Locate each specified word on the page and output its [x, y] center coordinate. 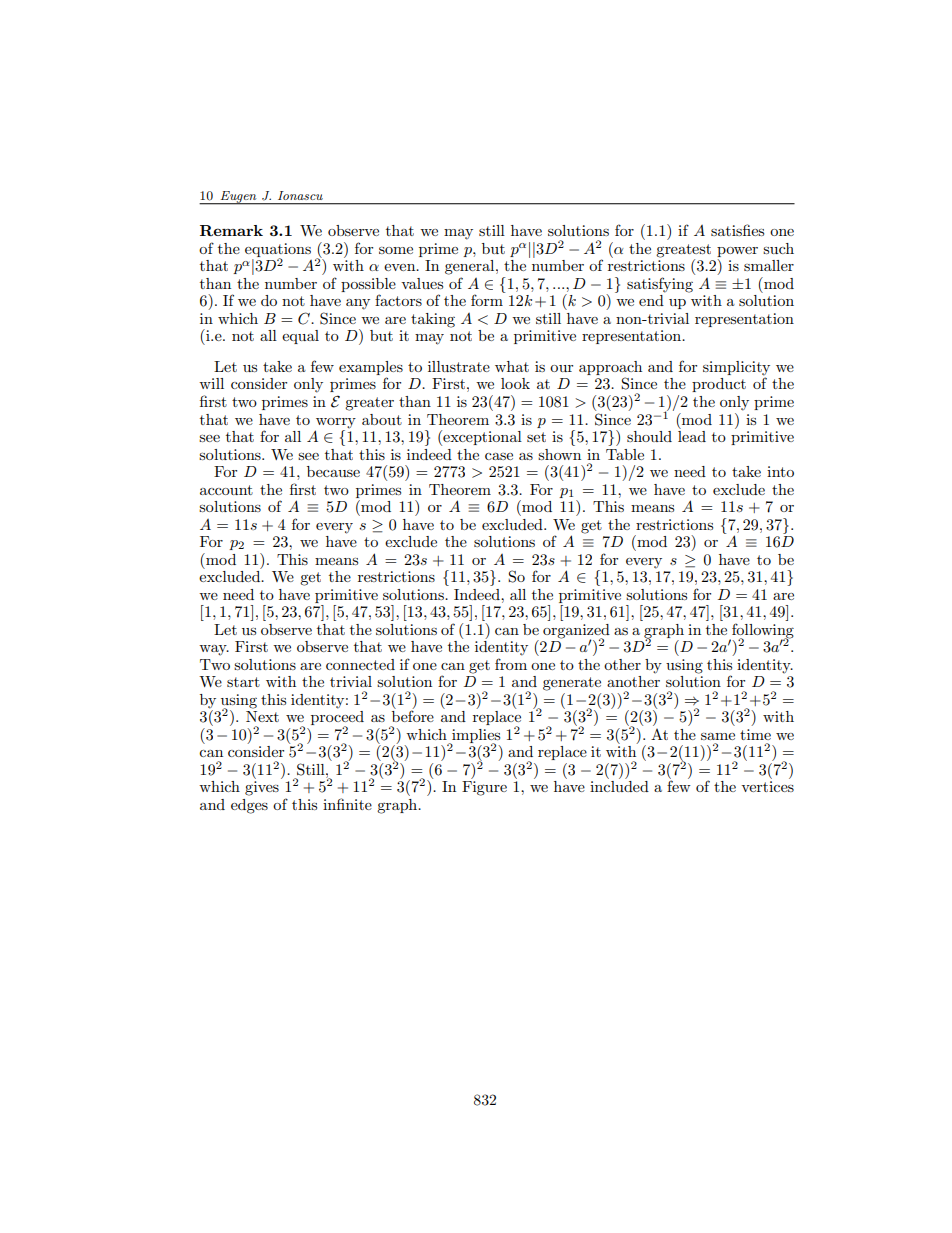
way [214, 650]
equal [300, 337]
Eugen [238, 198]
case [499, 456]
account [226, 490]
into [780, 471]
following [762, 631]
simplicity [736, 369]
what [512, 366]
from [511, 664]
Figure [484, 788]
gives [262, 788]
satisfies [737, 230]
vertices [767, 786]
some [396, 250]
